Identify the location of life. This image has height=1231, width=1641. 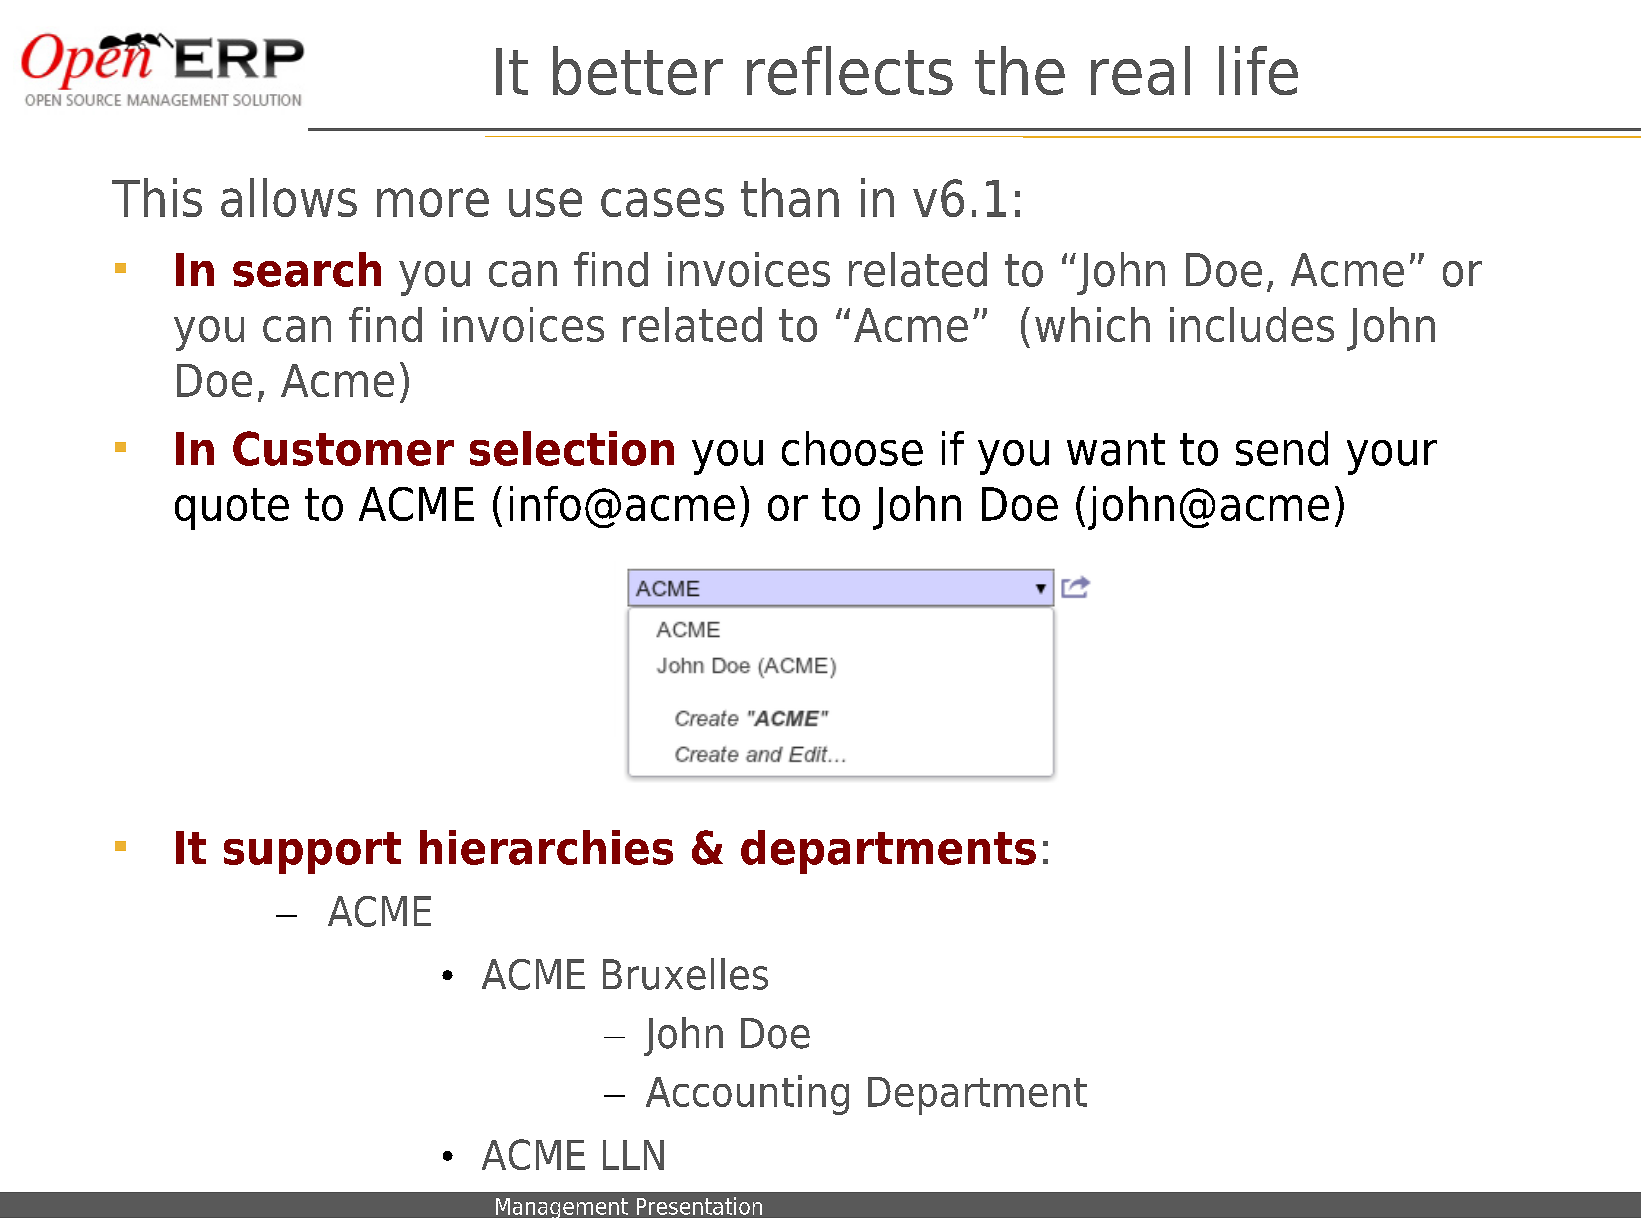
(1258, 70).
